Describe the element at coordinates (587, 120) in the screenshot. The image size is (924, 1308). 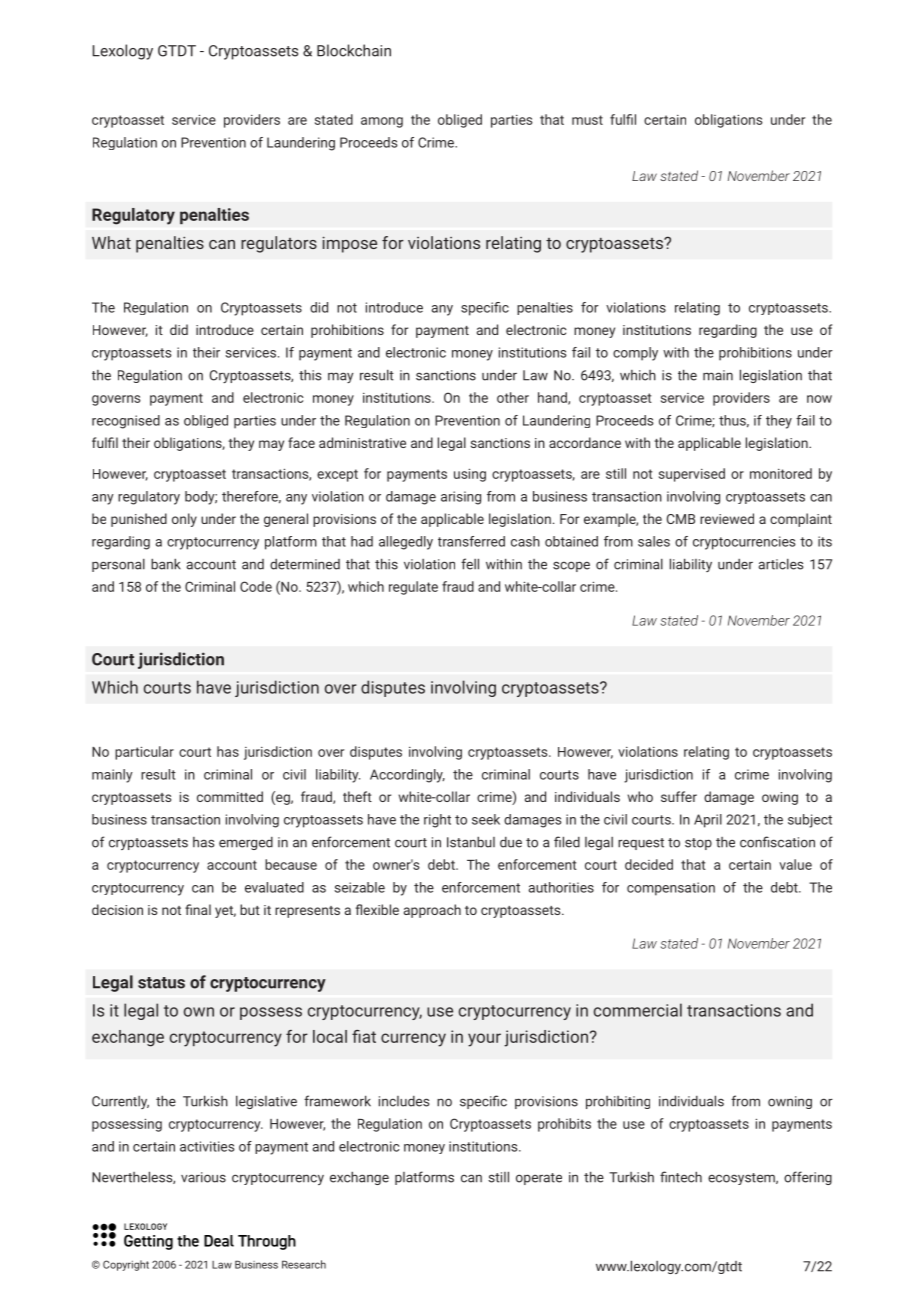
I see `must` at that location.
